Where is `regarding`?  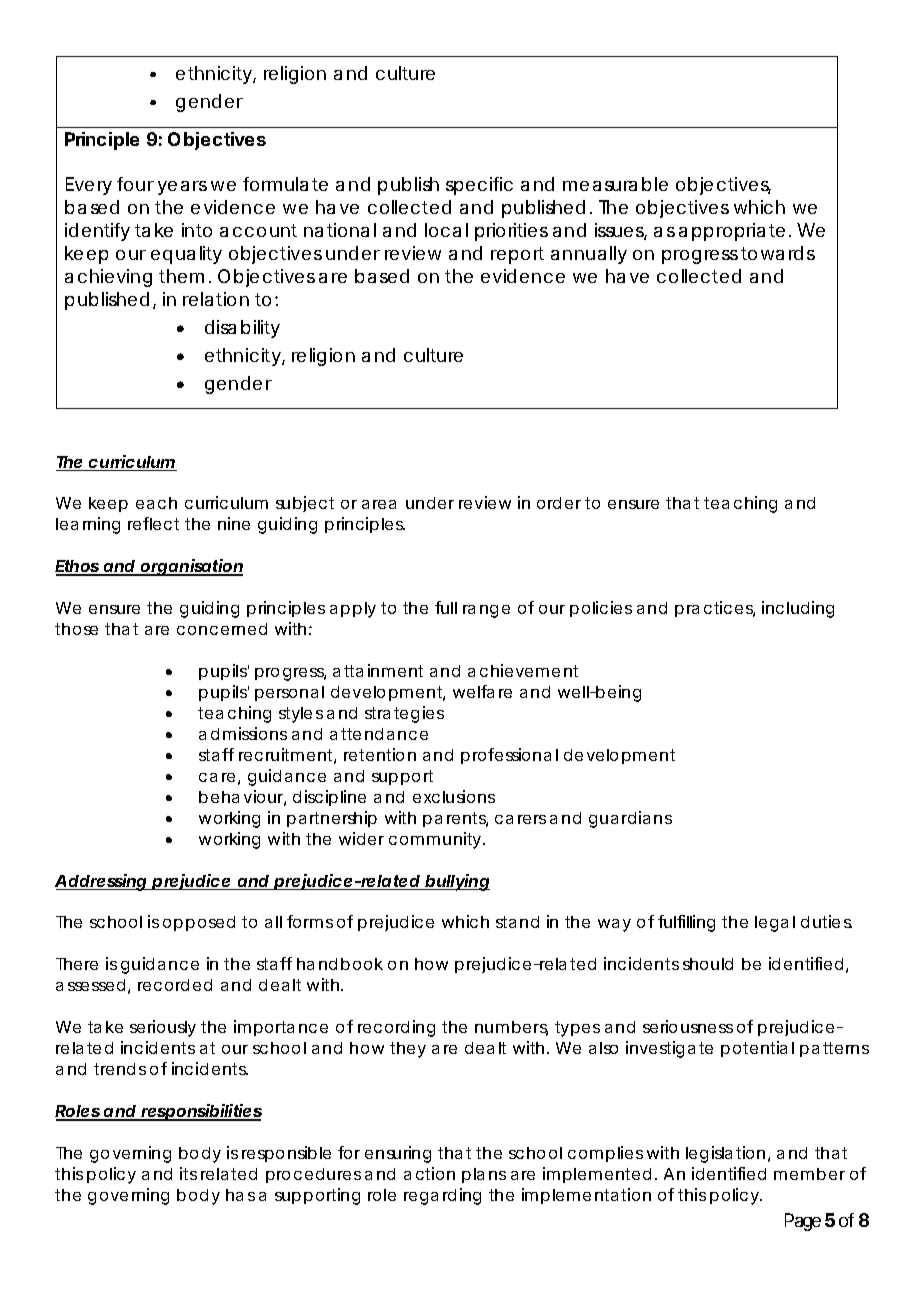 regarding is located at coordinates (442, 1196).
